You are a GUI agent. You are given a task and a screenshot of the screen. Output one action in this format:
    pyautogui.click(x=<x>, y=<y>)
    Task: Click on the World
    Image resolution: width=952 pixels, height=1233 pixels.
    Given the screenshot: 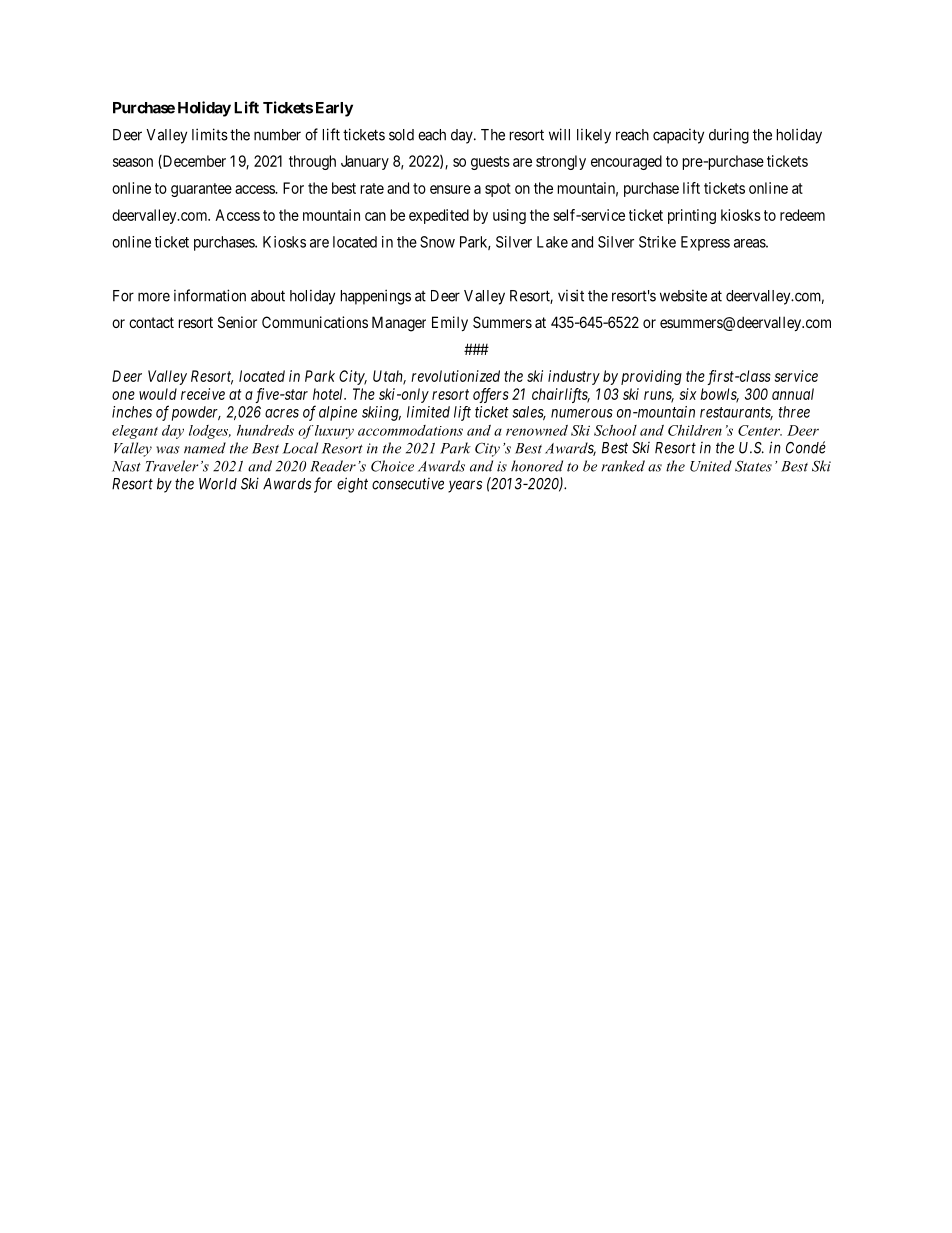 What is the action you would take?
    pyautogui.click(x=218, y=484)
